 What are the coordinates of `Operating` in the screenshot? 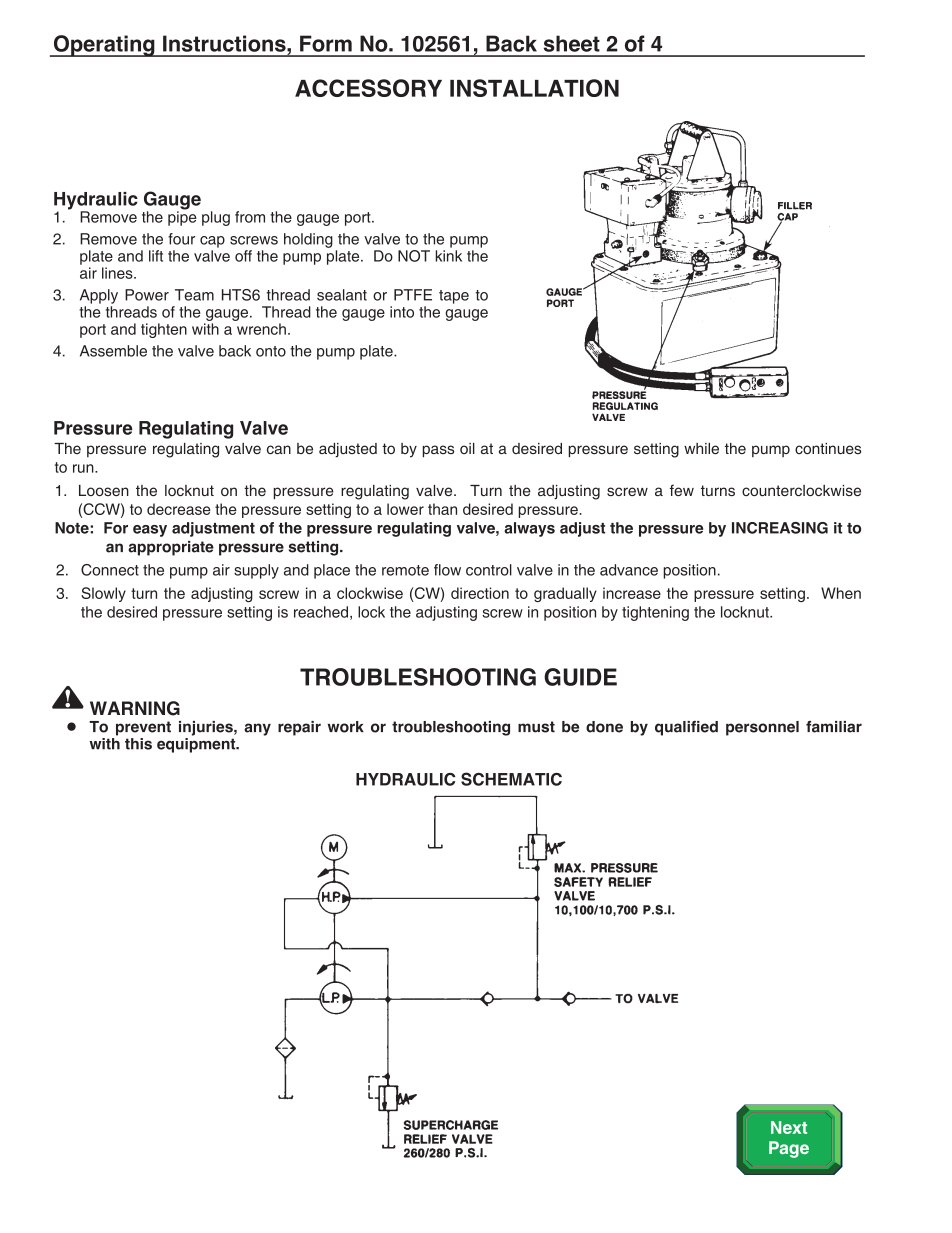 It's located at (104, 46).
